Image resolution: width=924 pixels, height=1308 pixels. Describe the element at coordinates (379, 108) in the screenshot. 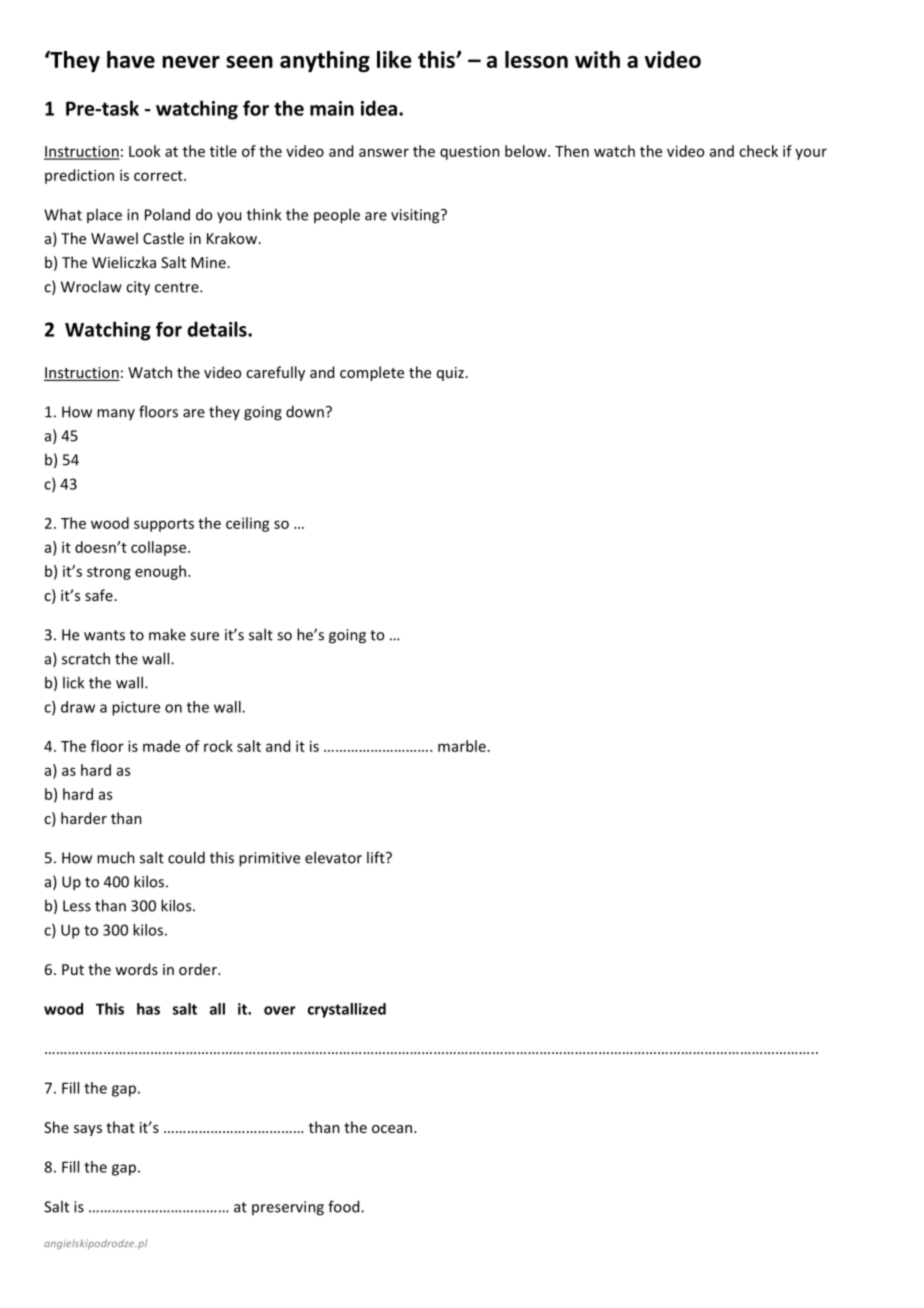

I see `idea` at that location.
